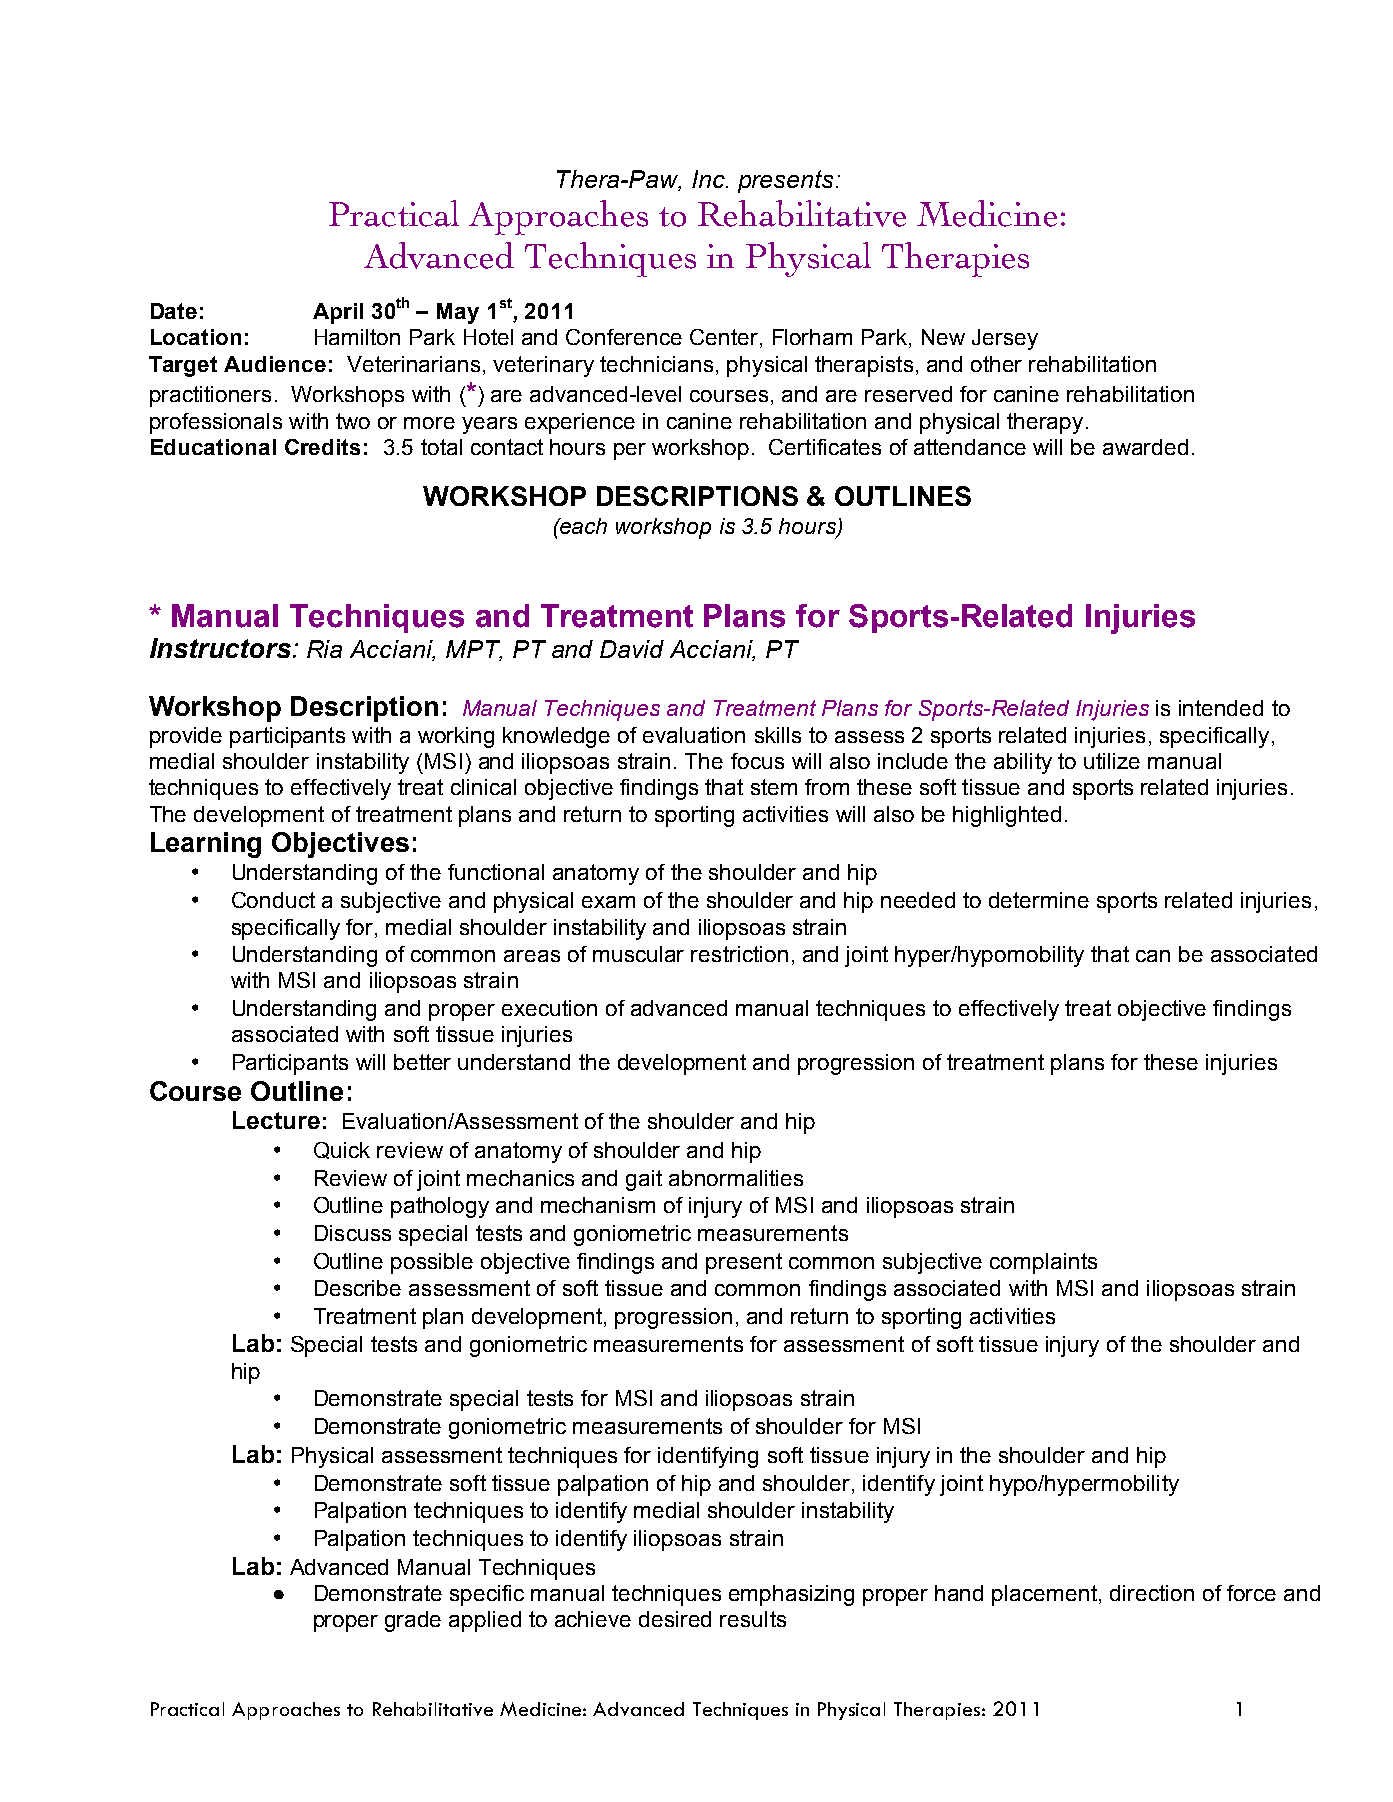 The height and width of the screenshot is (1802, 1393). I want to click on David, so click(632, 649).
